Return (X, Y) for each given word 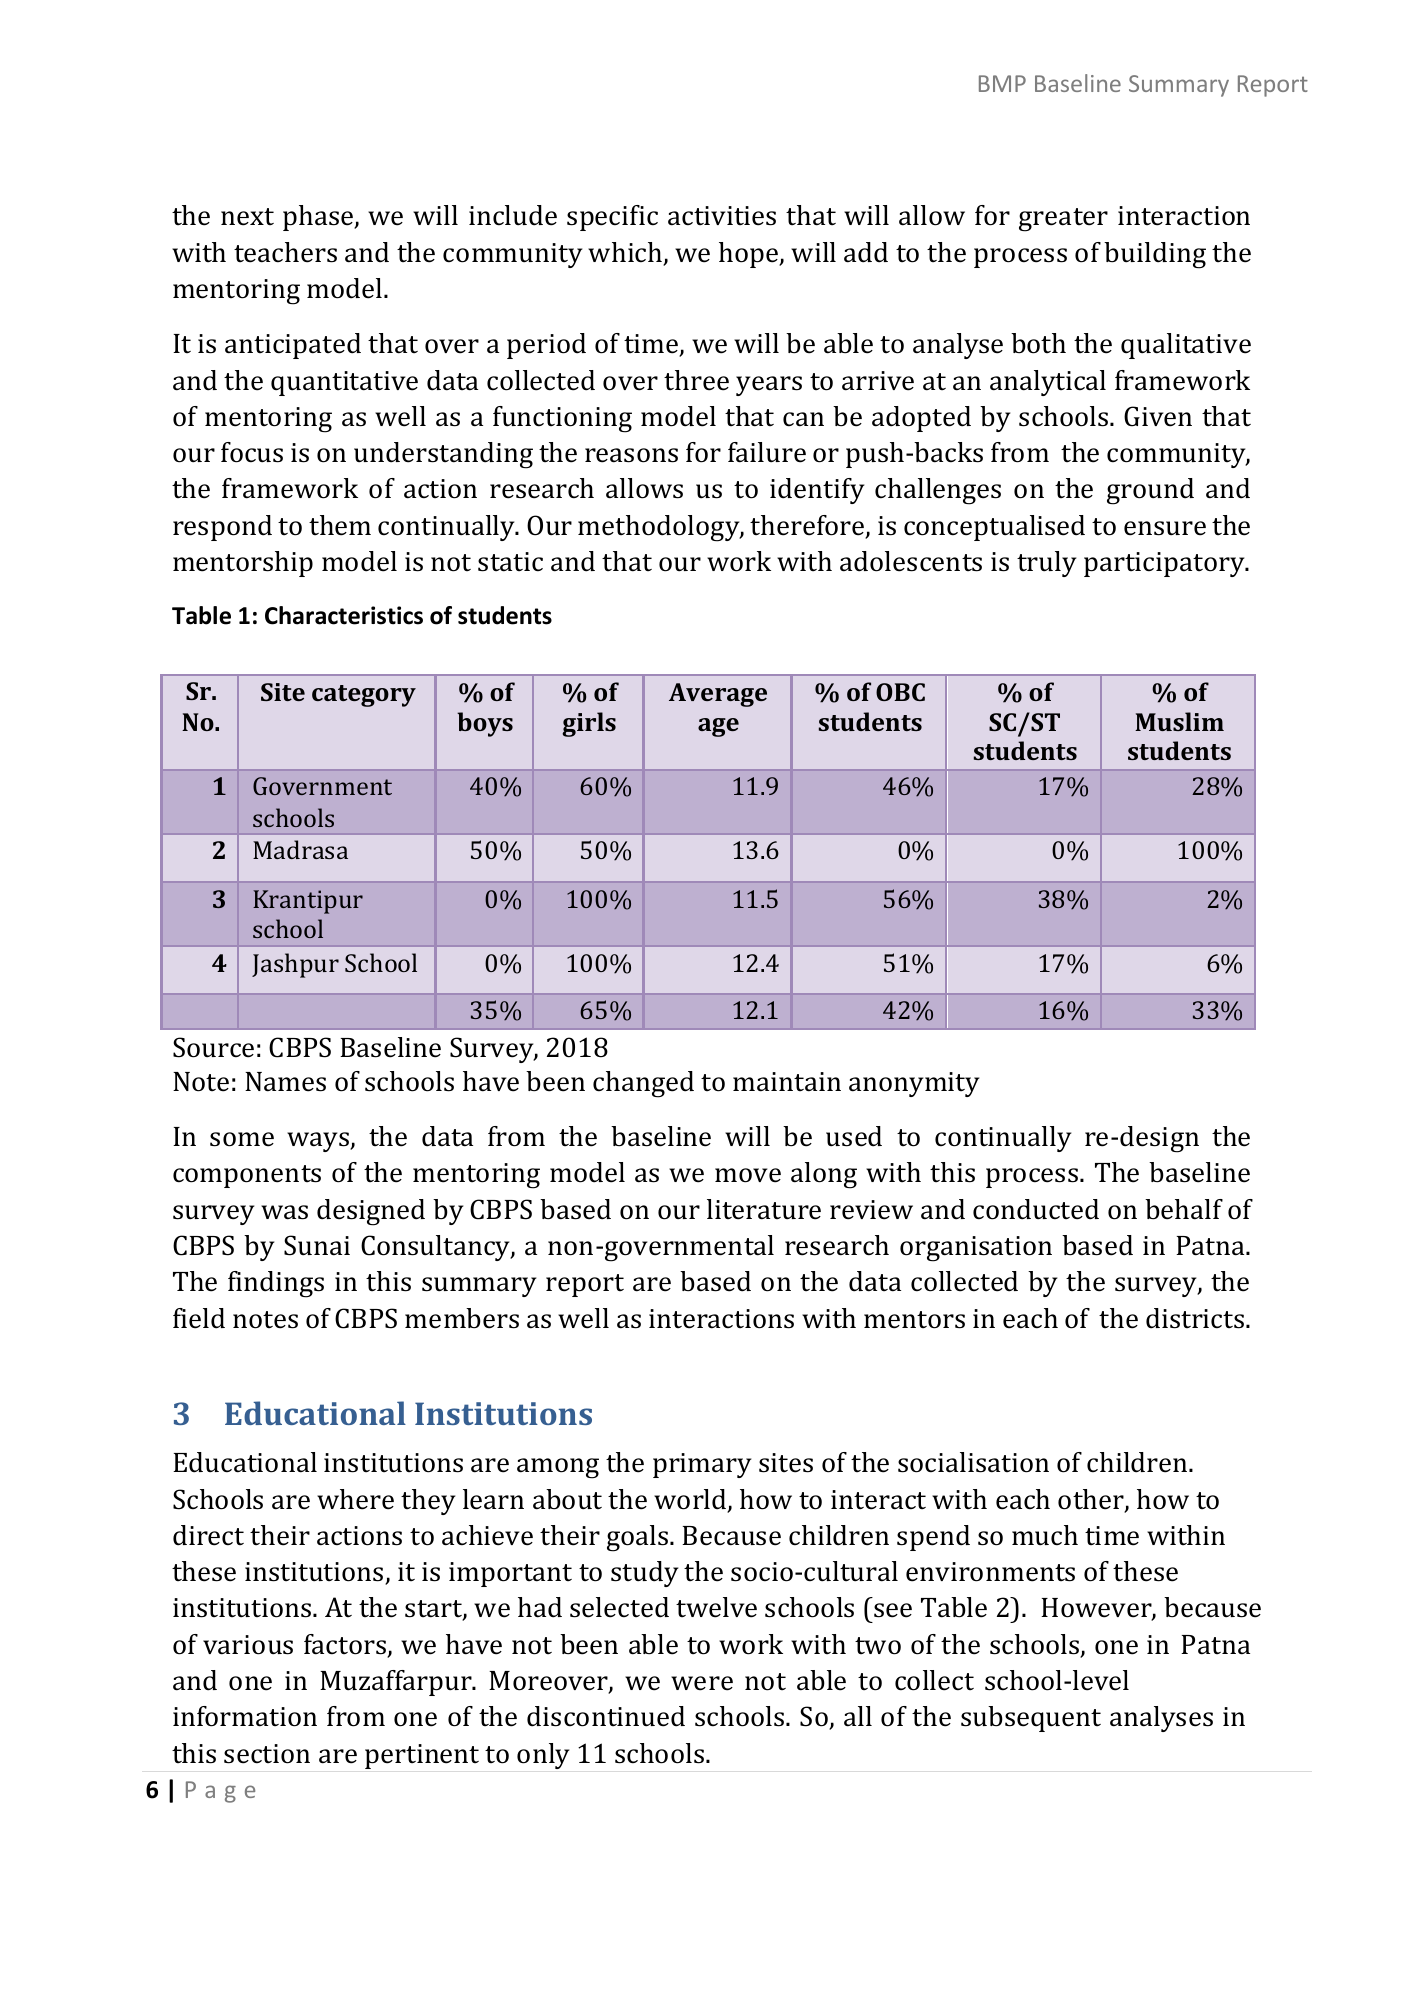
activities (722, 216)
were (702, 1683)
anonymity (914, 1084)
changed (643, 1084)
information (245, 1716)
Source (213, 1047)
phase (319, 218)
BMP (1002, 83)
